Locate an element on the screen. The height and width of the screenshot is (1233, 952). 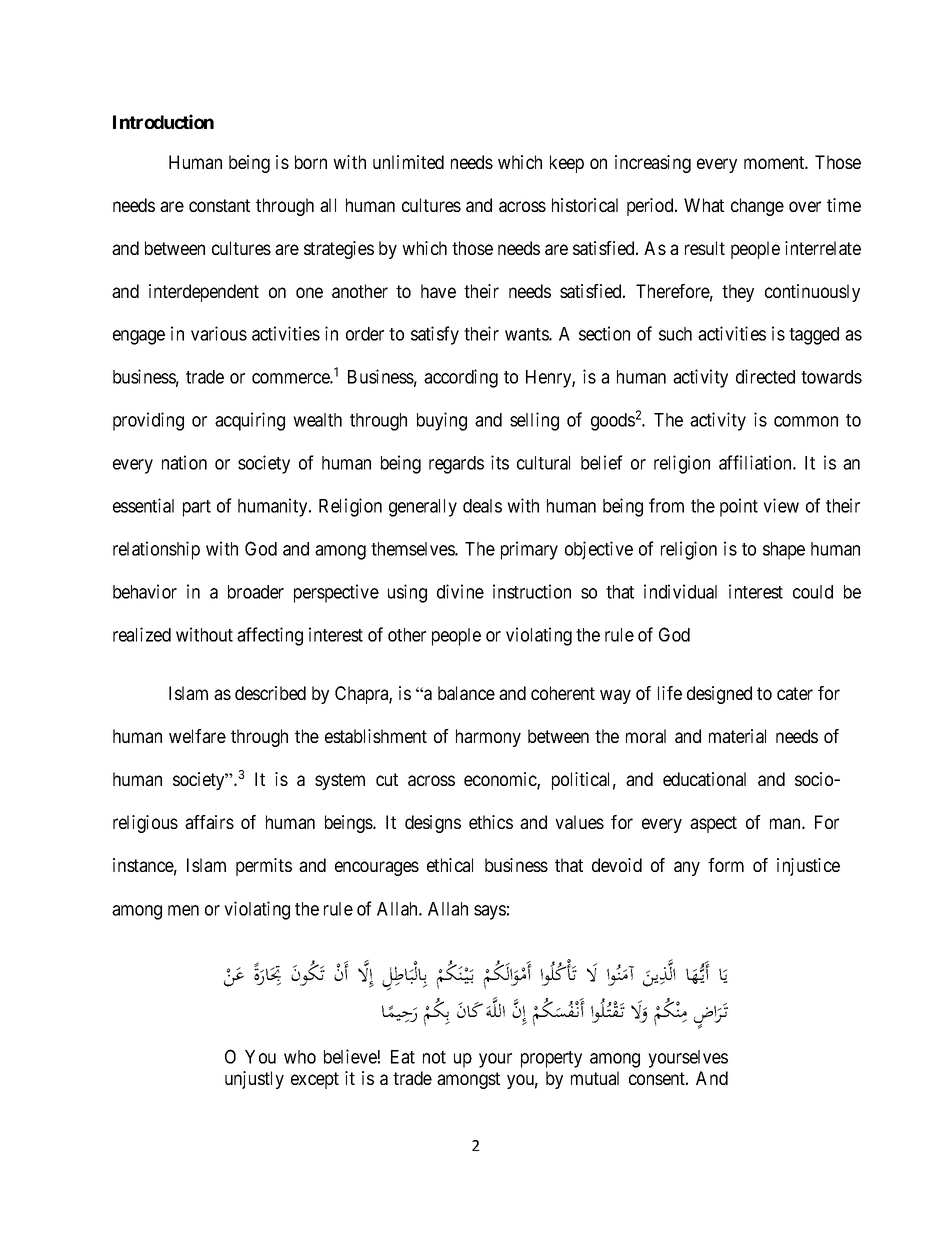
could is located at coordinates (813, 592).
